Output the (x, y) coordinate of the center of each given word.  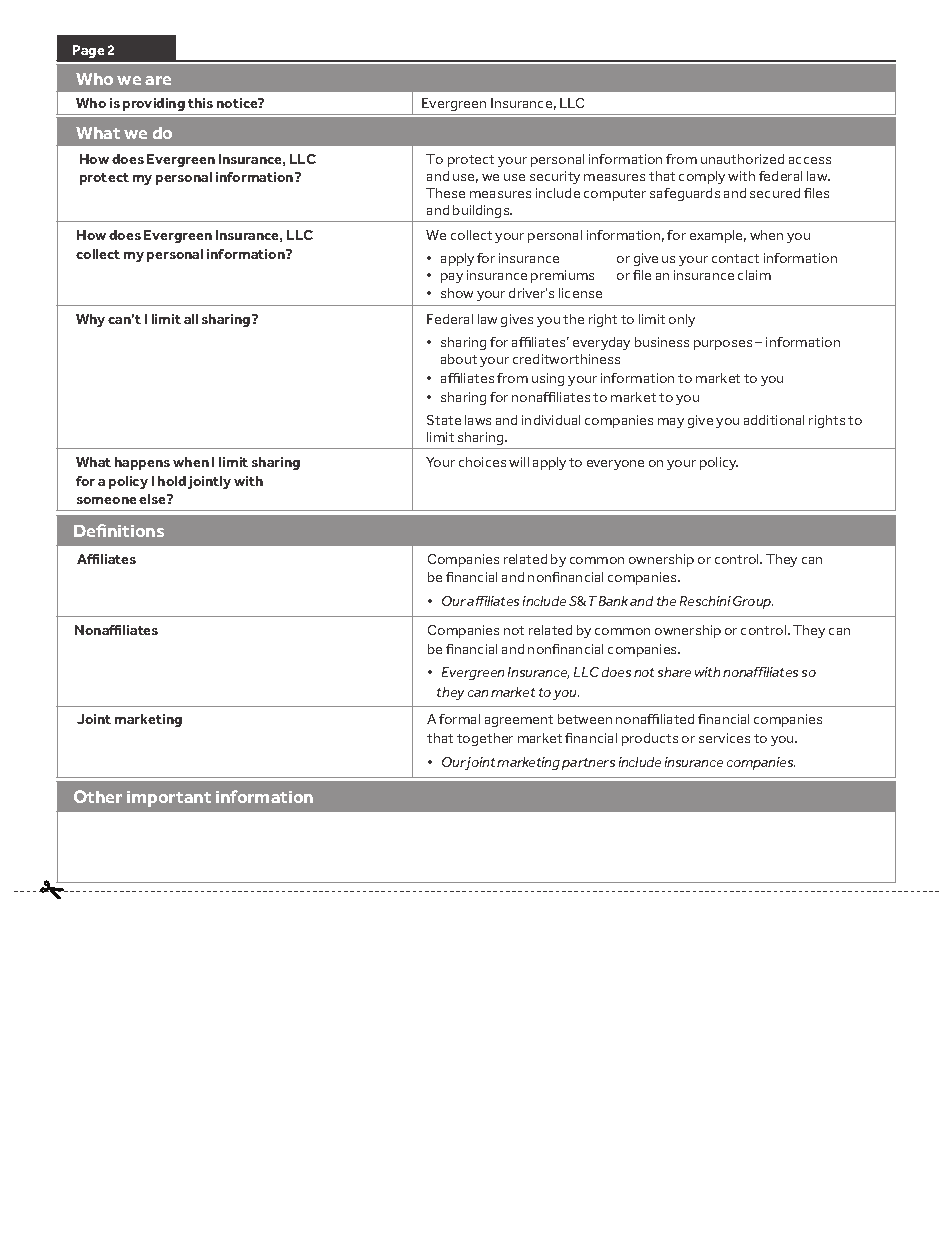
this (200, 103)
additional (774, 420)
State (444, 420)
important (169, 799)
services (724, 738)
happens (142, 463)
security (555, 177)
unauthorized (742, 159)
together (485, 739)
